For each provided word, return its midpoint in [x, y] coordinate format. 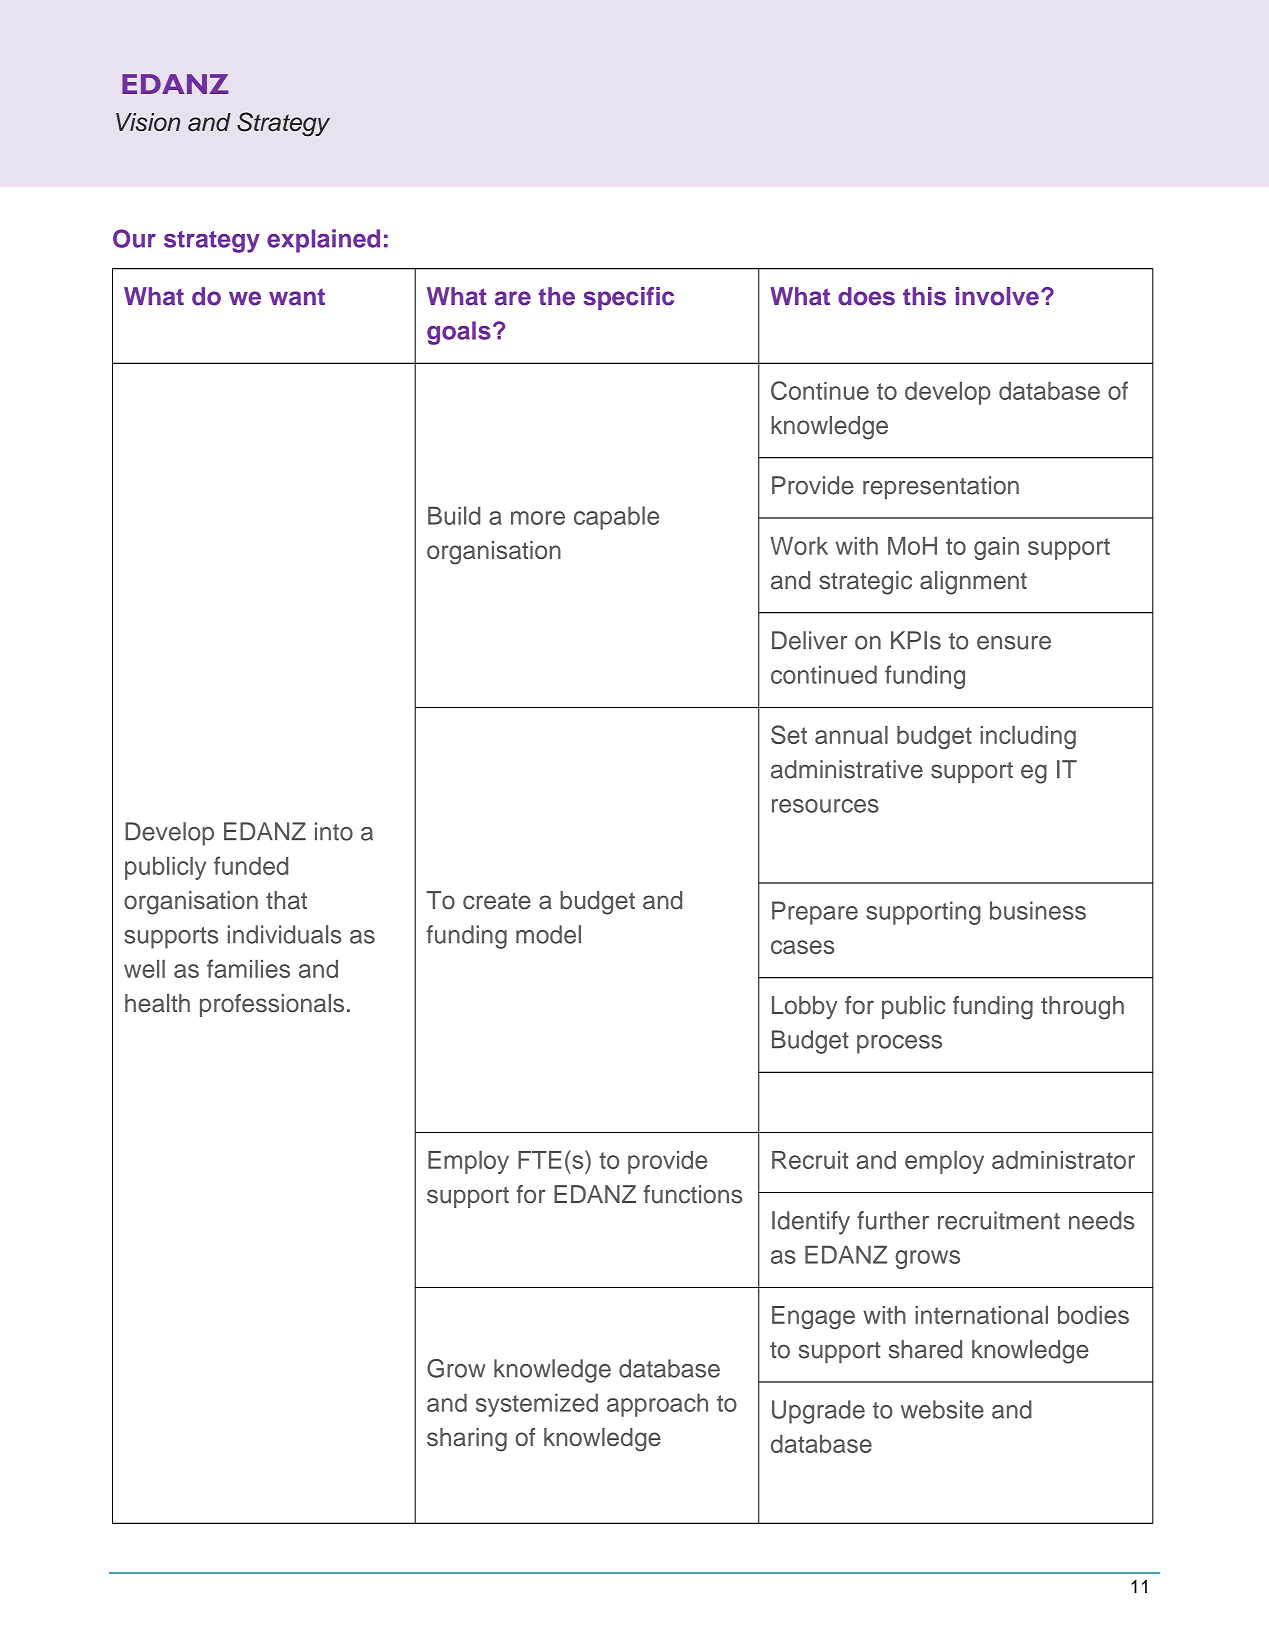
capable [616, 518]
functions [693, 1194]
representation [941, 487]
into [334, 831]
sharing [467, 1440]
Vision [148, 122]
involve [997, 296]
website [942, 1409]
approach [657, 1405]
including [1028, 737]
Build [454, 515]
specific [628, 298]
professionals [272, 1005]
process [899, 1044]
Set [789, 734]
